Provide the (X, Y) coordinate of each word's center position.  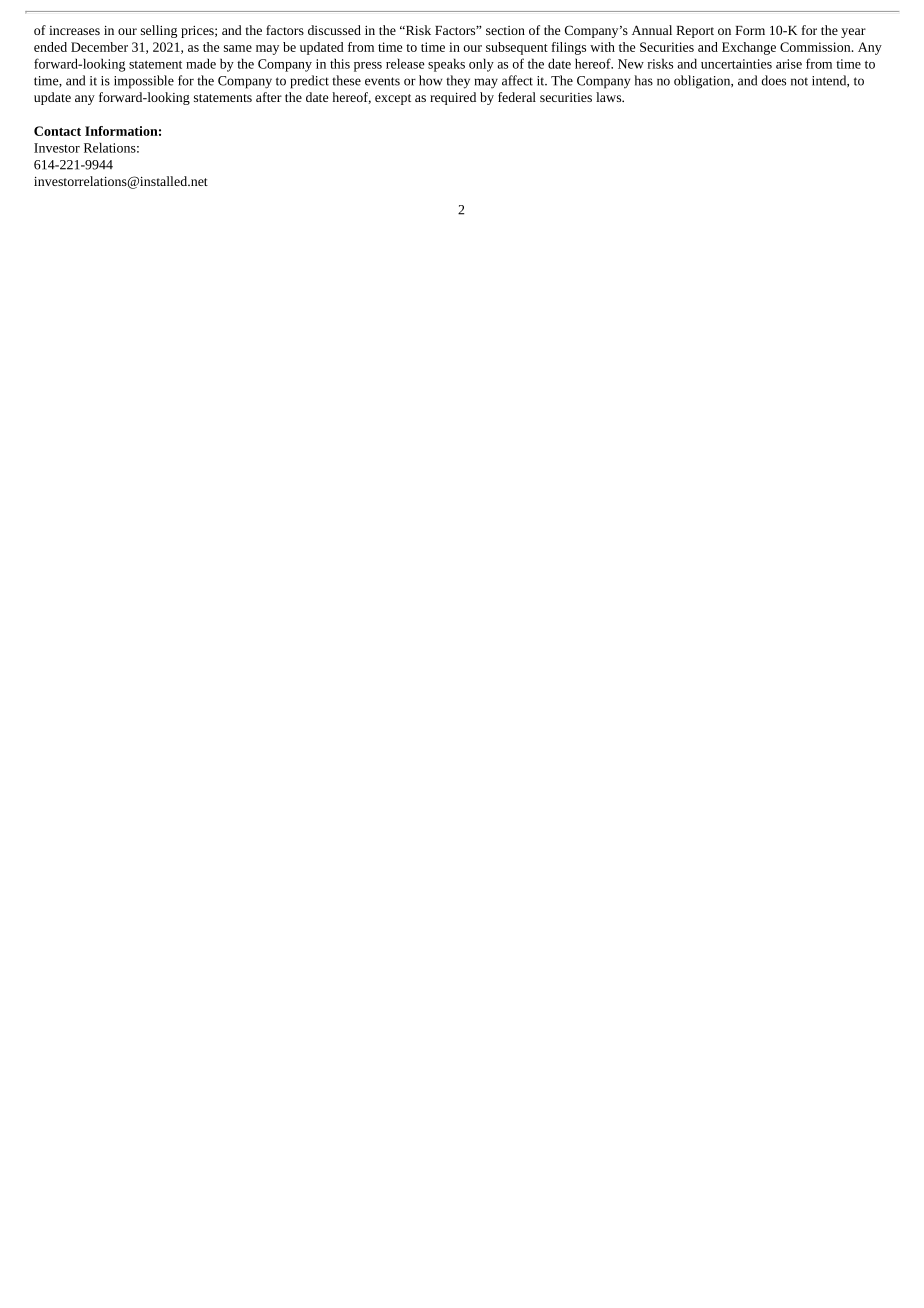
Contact (57, 131)
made (201, 63)
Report (695, 32)
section (505, 30)
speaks (446, 65)
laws (610, 97)
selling (159, 31)
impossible (144, 82)
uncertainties (736, 64)
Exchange (749, 48)
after (269, 97)
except (393, 99)
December (99, 47)
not (799, 81)
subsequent (517, 48)
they (458, 82)
